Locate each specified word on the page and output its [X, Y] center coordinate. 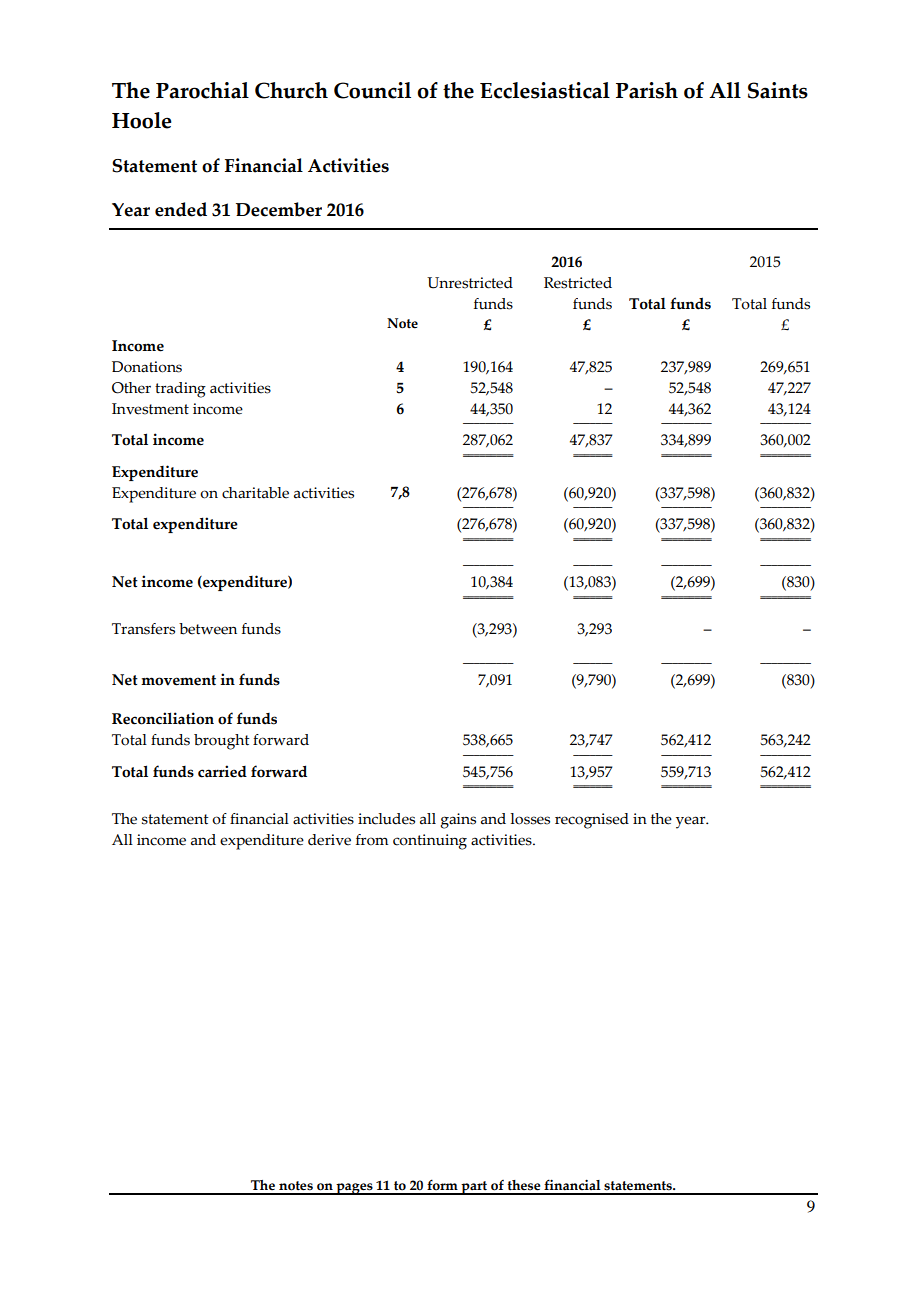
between [208, 629]
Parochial [202, 90]
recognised [592, 821]
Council [372, 90]
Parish [647, 90]
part [474, 1188]
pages [354, 1189]
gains [458, 821]
